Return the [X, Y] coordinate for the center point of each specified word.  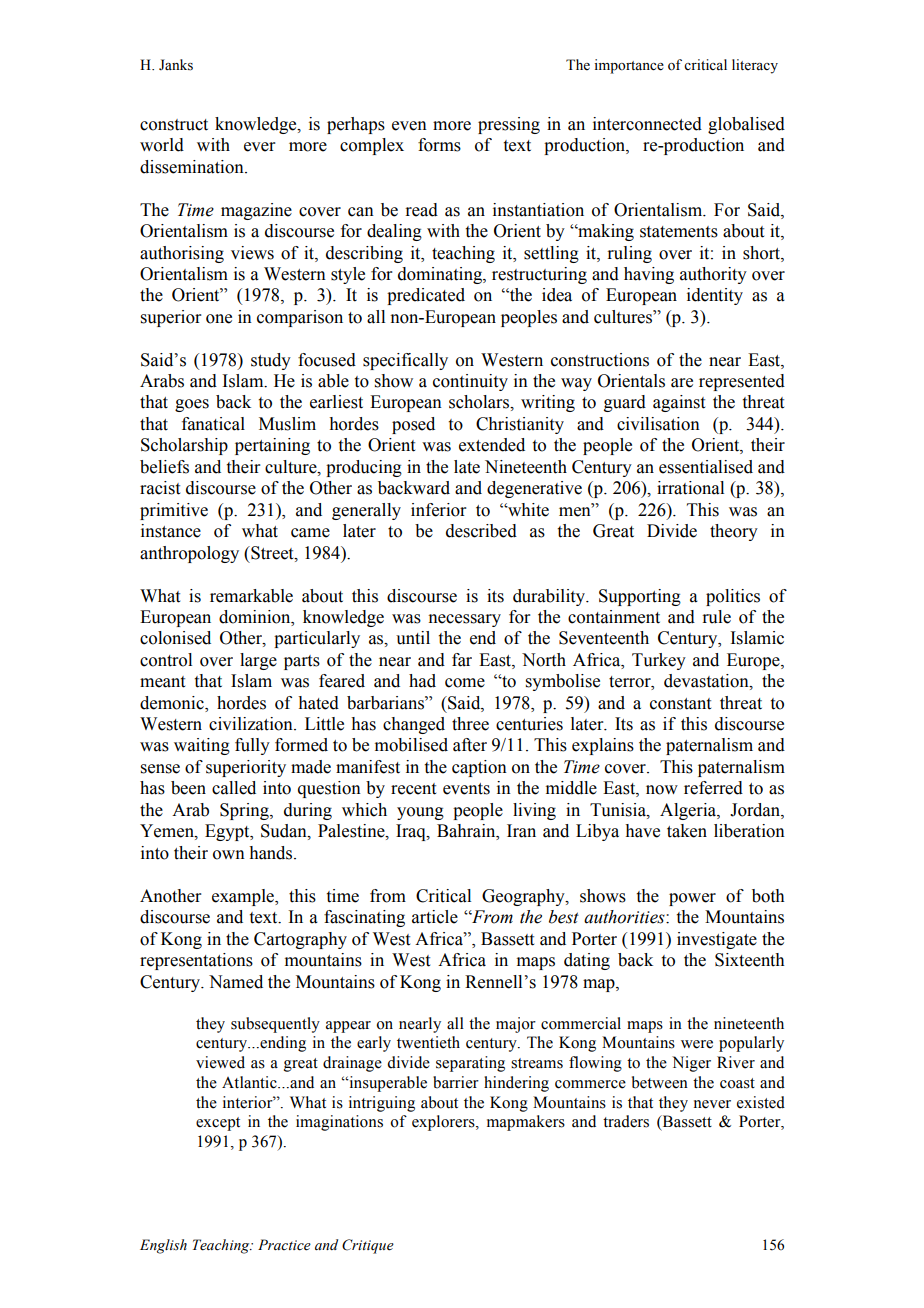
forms [439, 145]
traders [626, 1121]
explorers [444, 1123]
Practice [284, 1245]
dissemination [193, 167]
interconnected [647, 124]
